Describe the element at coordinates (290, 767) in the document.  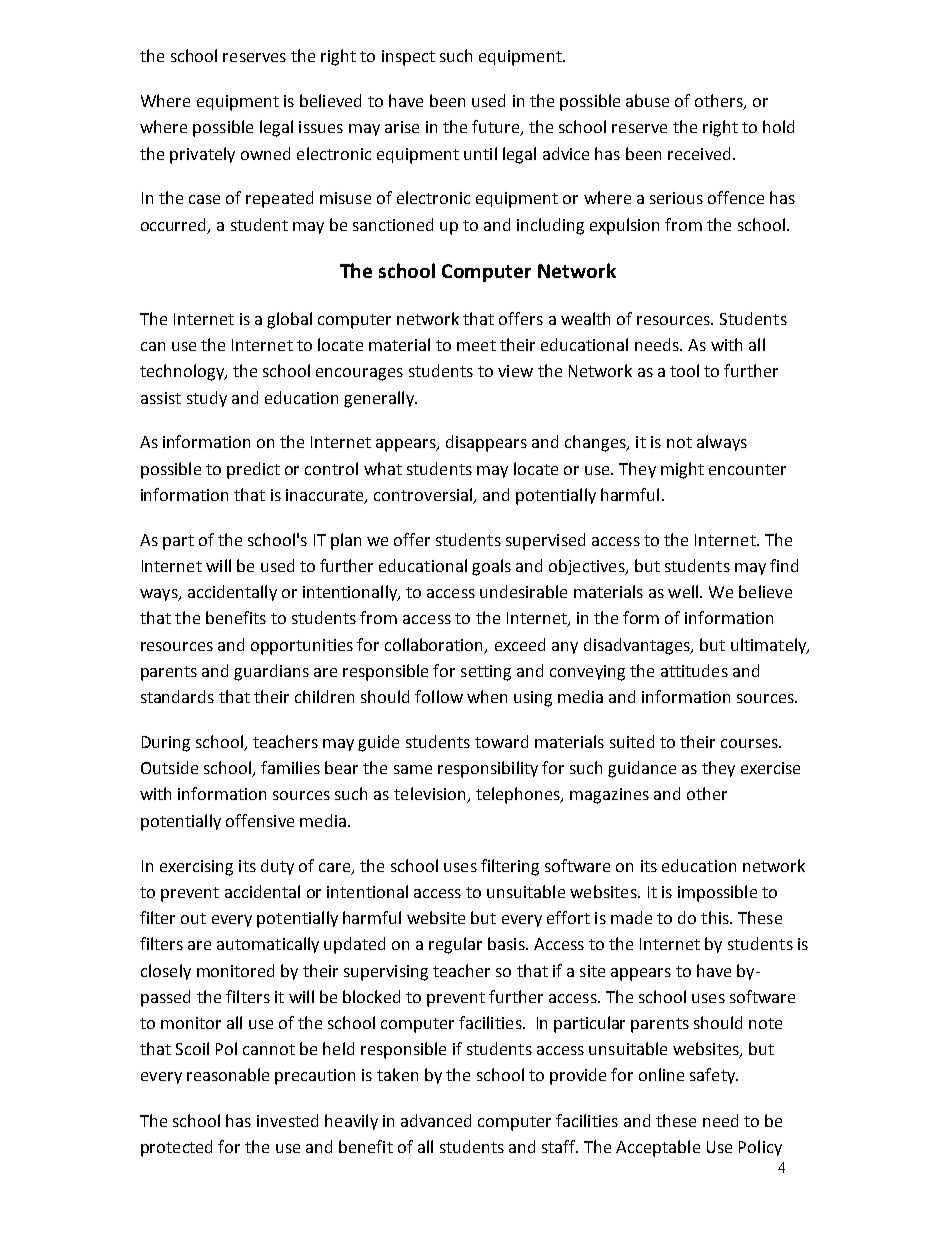
I see `families` at that location.
